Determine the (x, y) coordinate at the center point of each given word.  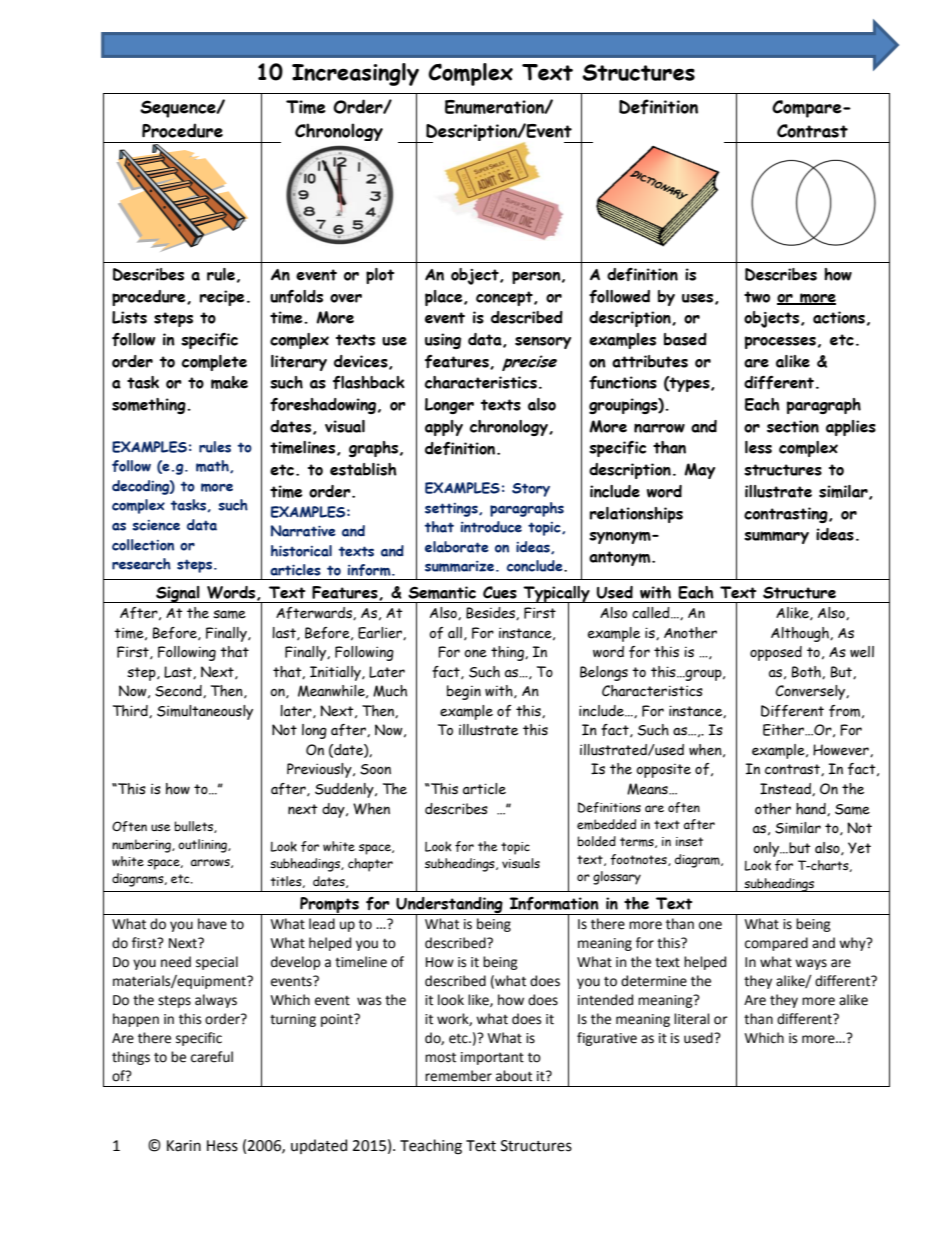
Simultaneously (205, 712)
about (514, 1076)
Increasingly (355, 74)
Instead (786, 789)
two (757, 297)
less (758, 447)
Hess (222, 1146)
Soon (375, 769)
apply (444, 428)
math (213, 466)
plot (380, 276)
